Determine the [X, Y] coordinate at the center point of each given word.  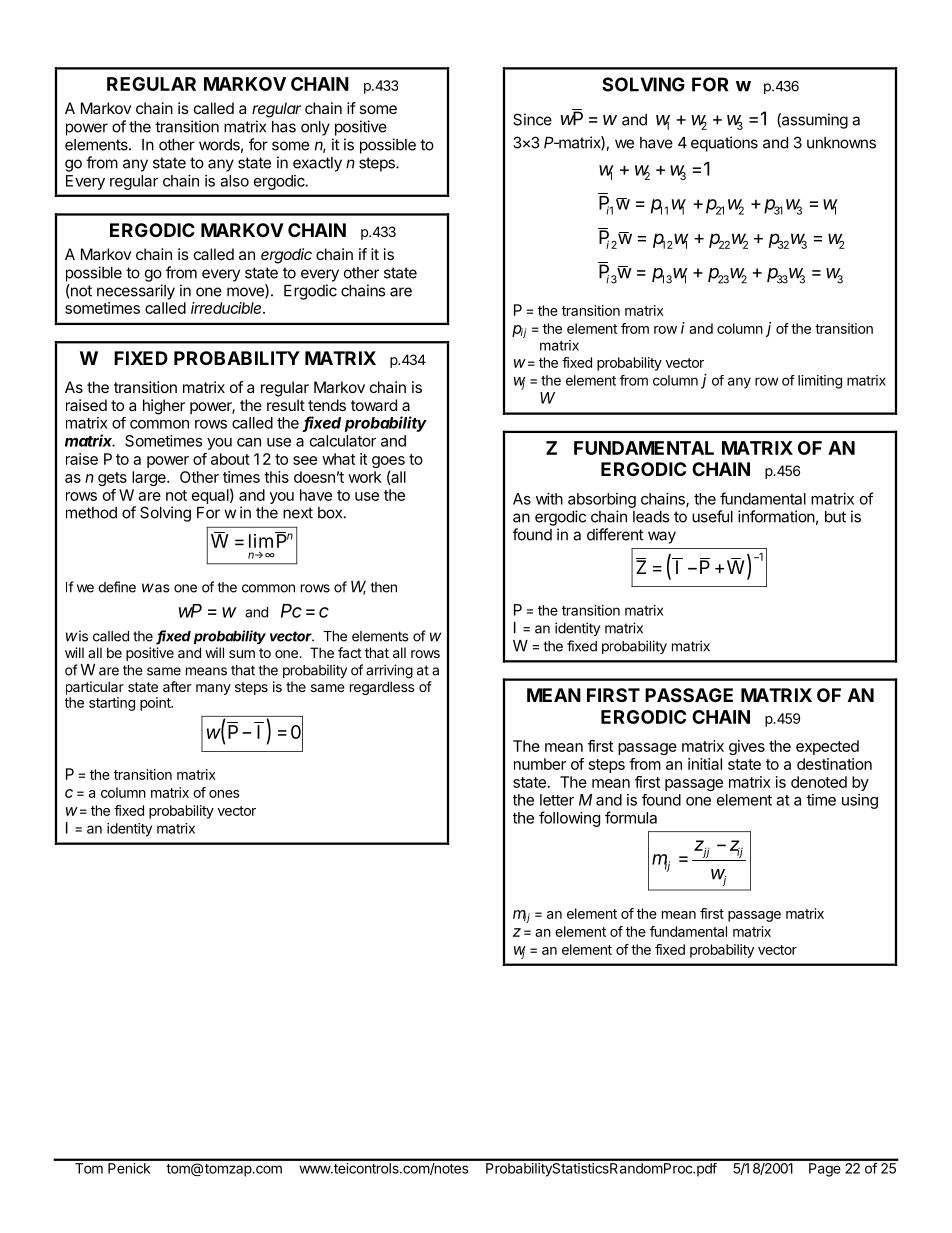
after [177, 686]
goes [388, 463]
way [662, 537]
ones [224, 794]
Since [532, 119]
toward [374, 405]
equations [724, 144]
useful [712, 516]
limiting [820, 382]
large [150, 478]
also [234, 181]
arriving [389, 671]
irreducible [228, 308]
